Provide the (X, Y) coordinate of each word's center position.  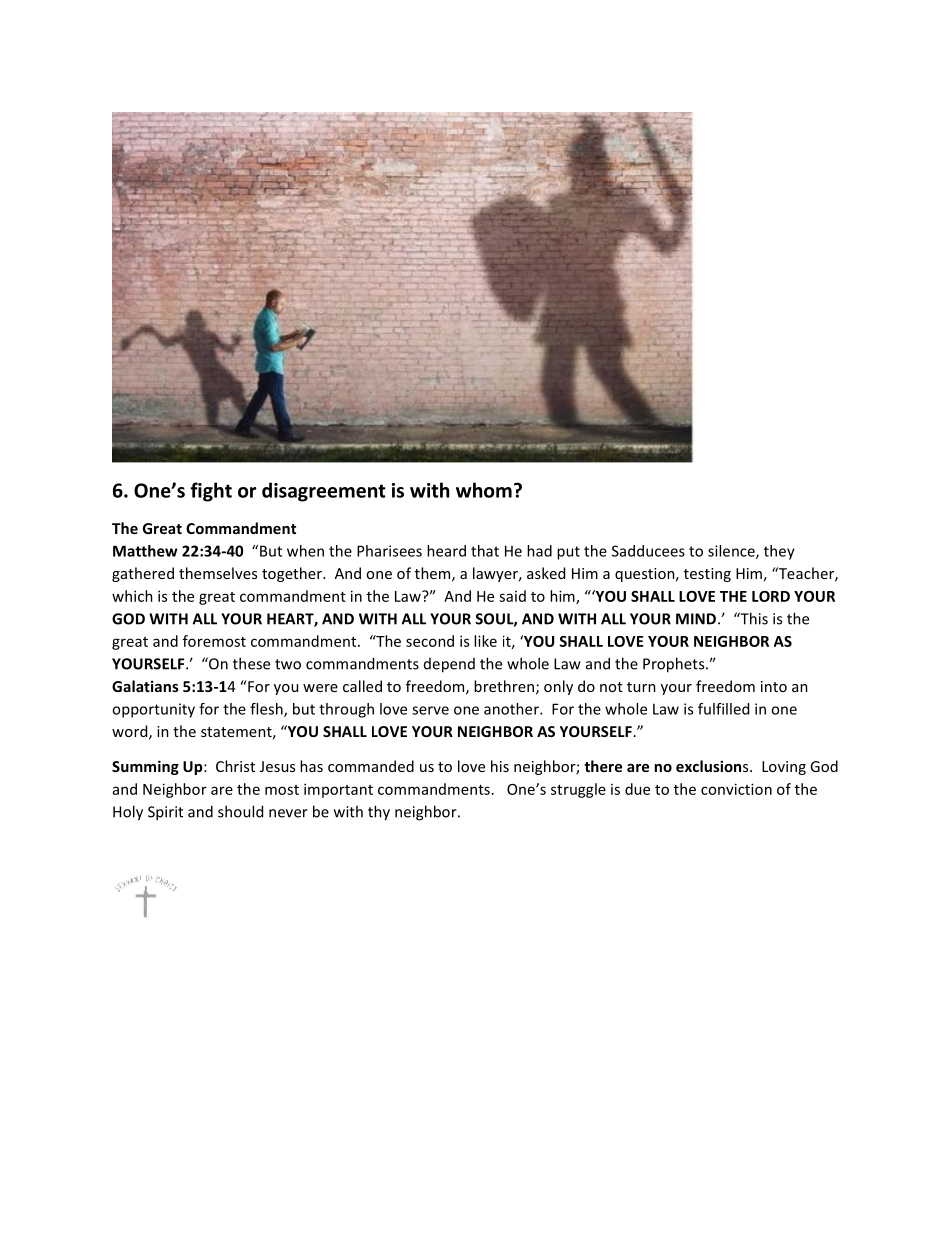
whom (484, 490)
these (251, 663)
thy (379, 813)
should (240, 811)
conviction (736, 789)
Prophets (675, 665)
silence (732, 552)
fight (211, 492)
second (430, 641)
